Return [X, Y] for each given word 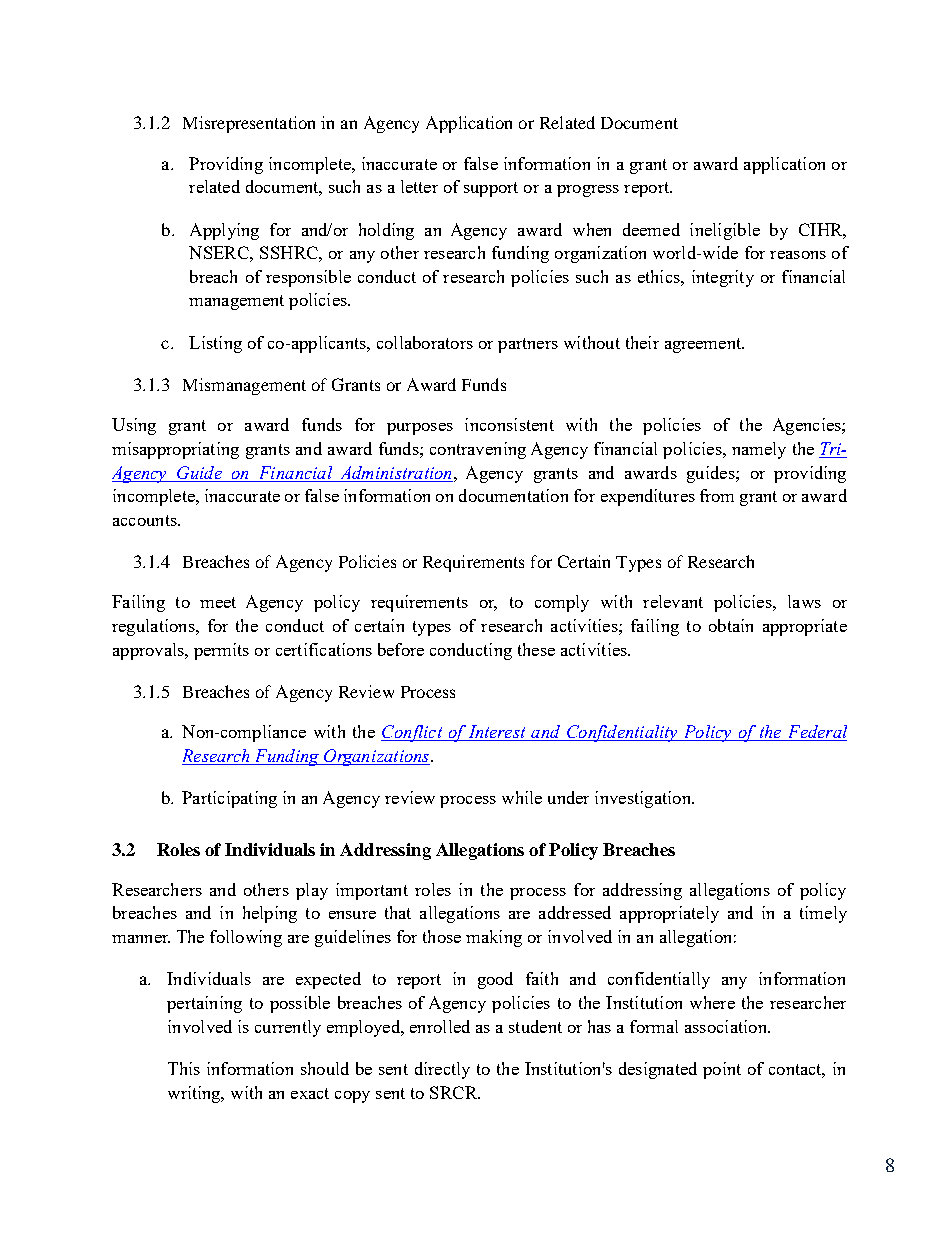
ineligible [725, 231]
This [184, 1068]
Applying [224, 231]
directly [442, 1070]
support [491, 189]
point [722, 1070]
